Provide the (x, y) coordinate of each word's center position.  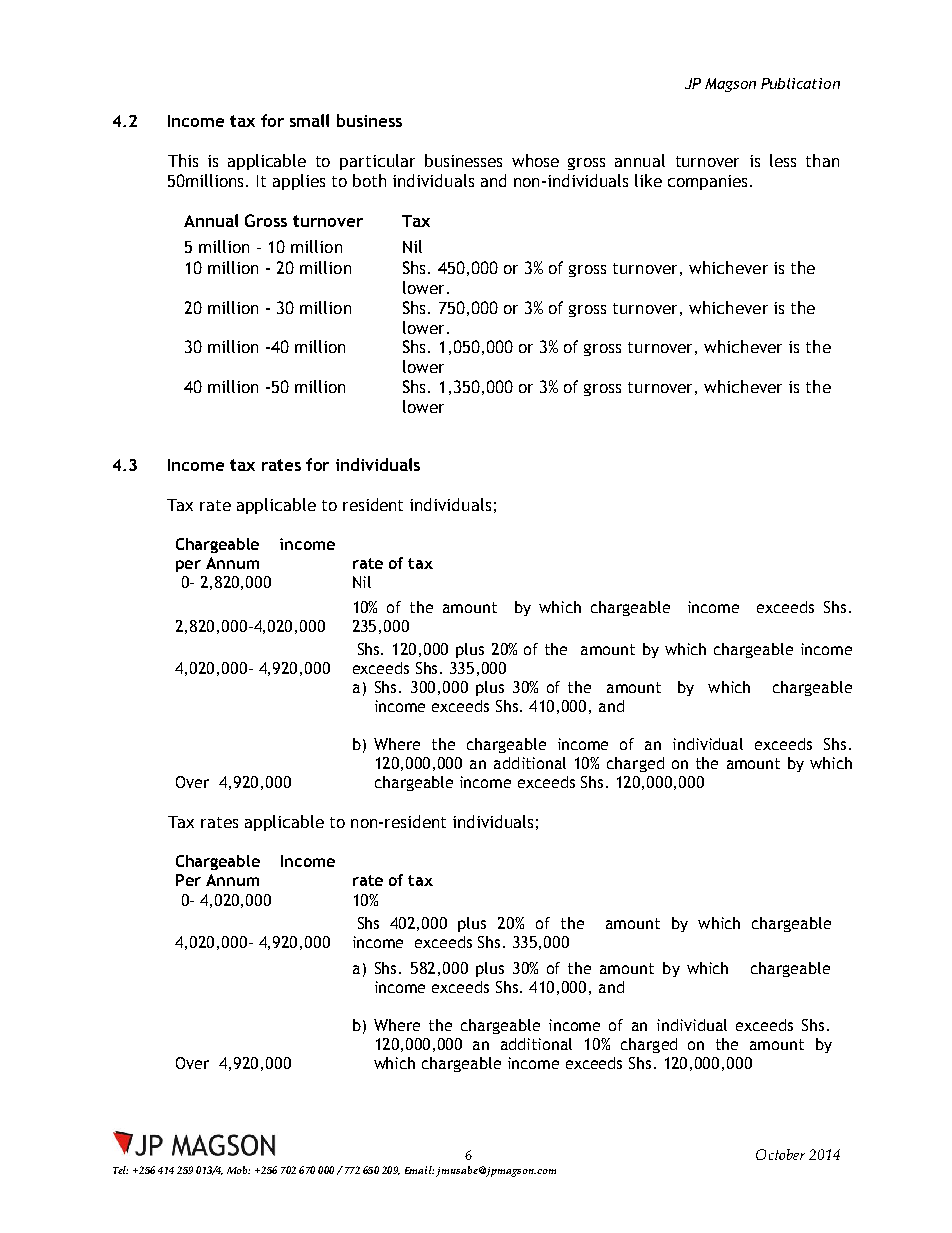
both (369, 180)
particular (377, 162)
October (780, 1154)
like (648, 180)
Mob (238, 1170)
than (822, 160)
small (309, 120)
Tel (120, 1170)
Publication (800, 83)
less (783, 160)
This (183, 160)
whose (535, 160)
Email (419, 1170)
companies (707, 182)
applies (299, 182)
